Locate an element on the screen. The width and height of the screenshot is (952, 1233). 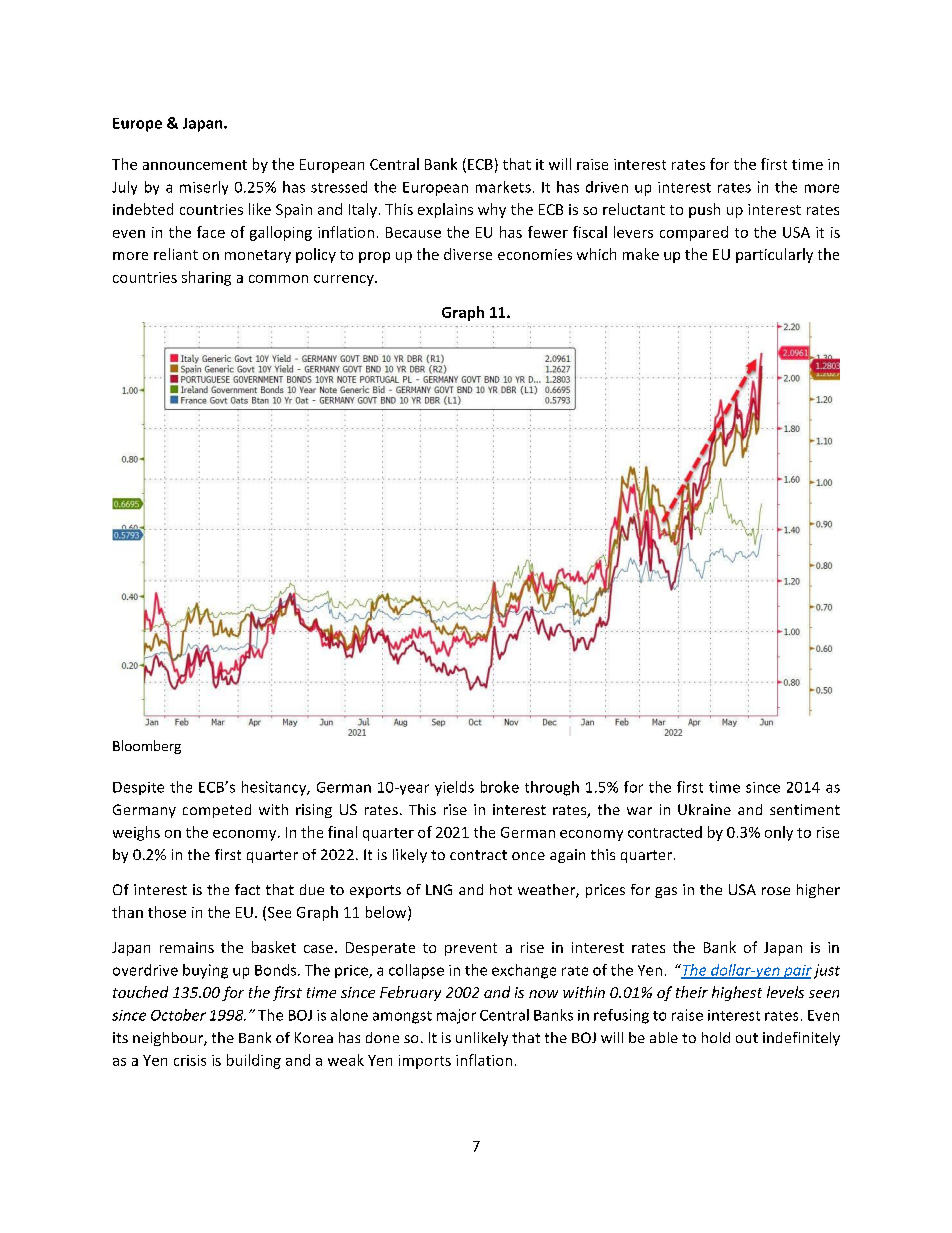
push is located at coordinates (704, 210).
